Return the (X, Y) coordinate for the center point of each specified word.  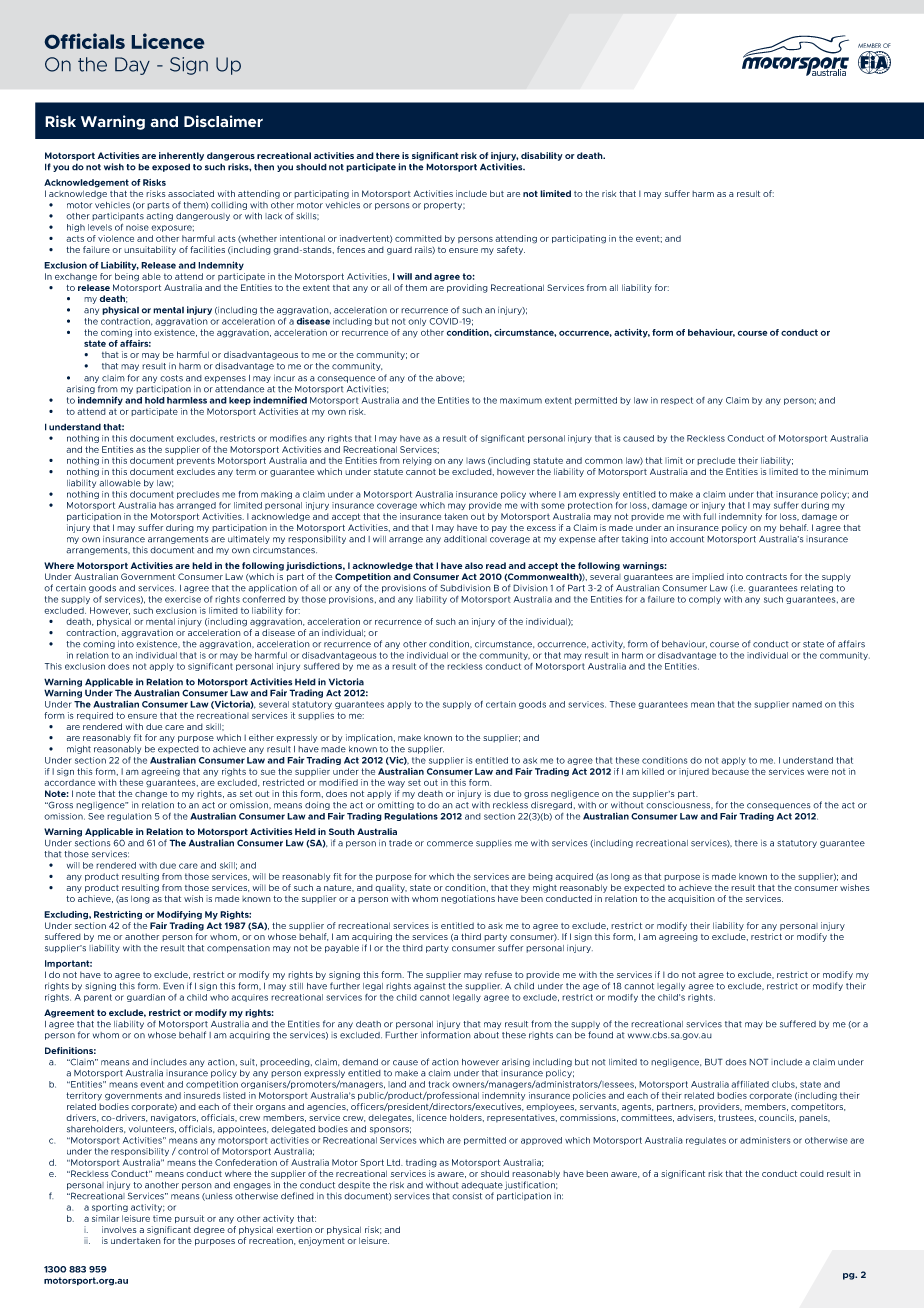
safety (511, 250)
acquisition (691, 899)
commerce (450, 844)
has (166, 505)
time (162, 1218)
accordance (69, 782)
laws (475, 461)
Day (132, 66)
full (709, 516)
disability (542, 156)
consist (467, 1196)
